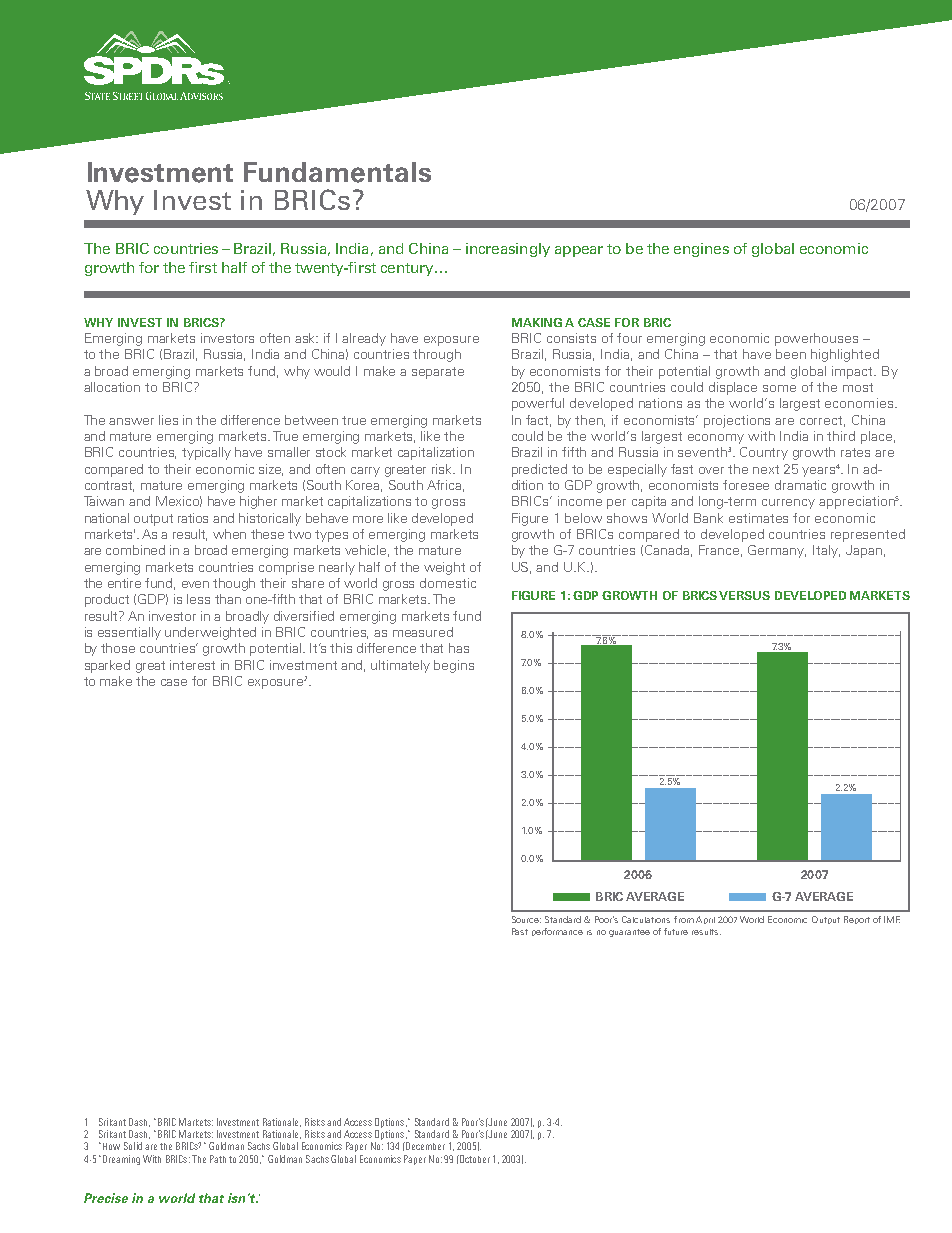  Describe the element at coordinates (234, 584) in the image. I see `though` at that location.
